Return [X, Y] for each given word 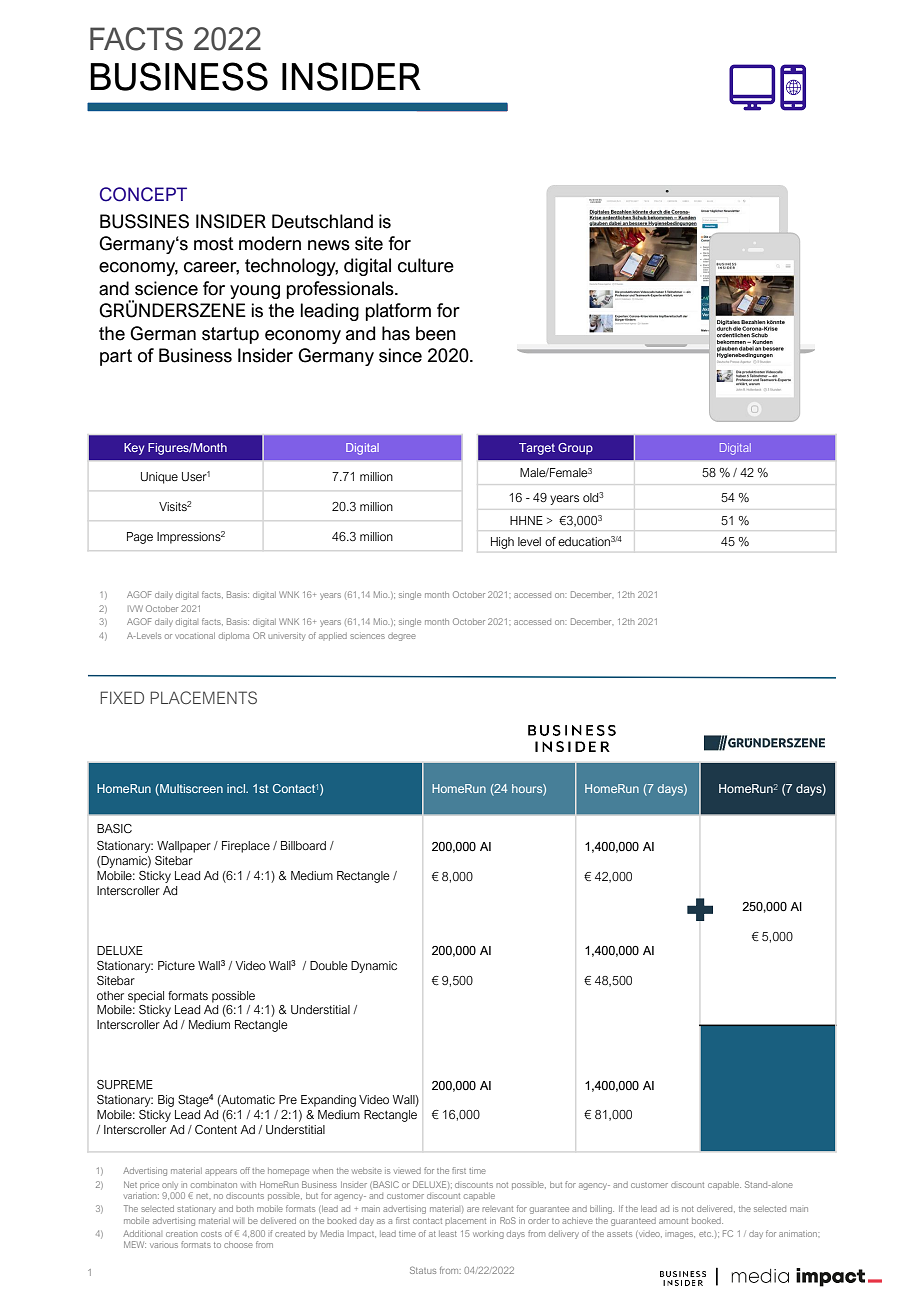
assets [619, 1234]
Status [423, 1270]
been [436, 333]
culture [426, 265]
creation [181, 1234]
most [214, 244]
